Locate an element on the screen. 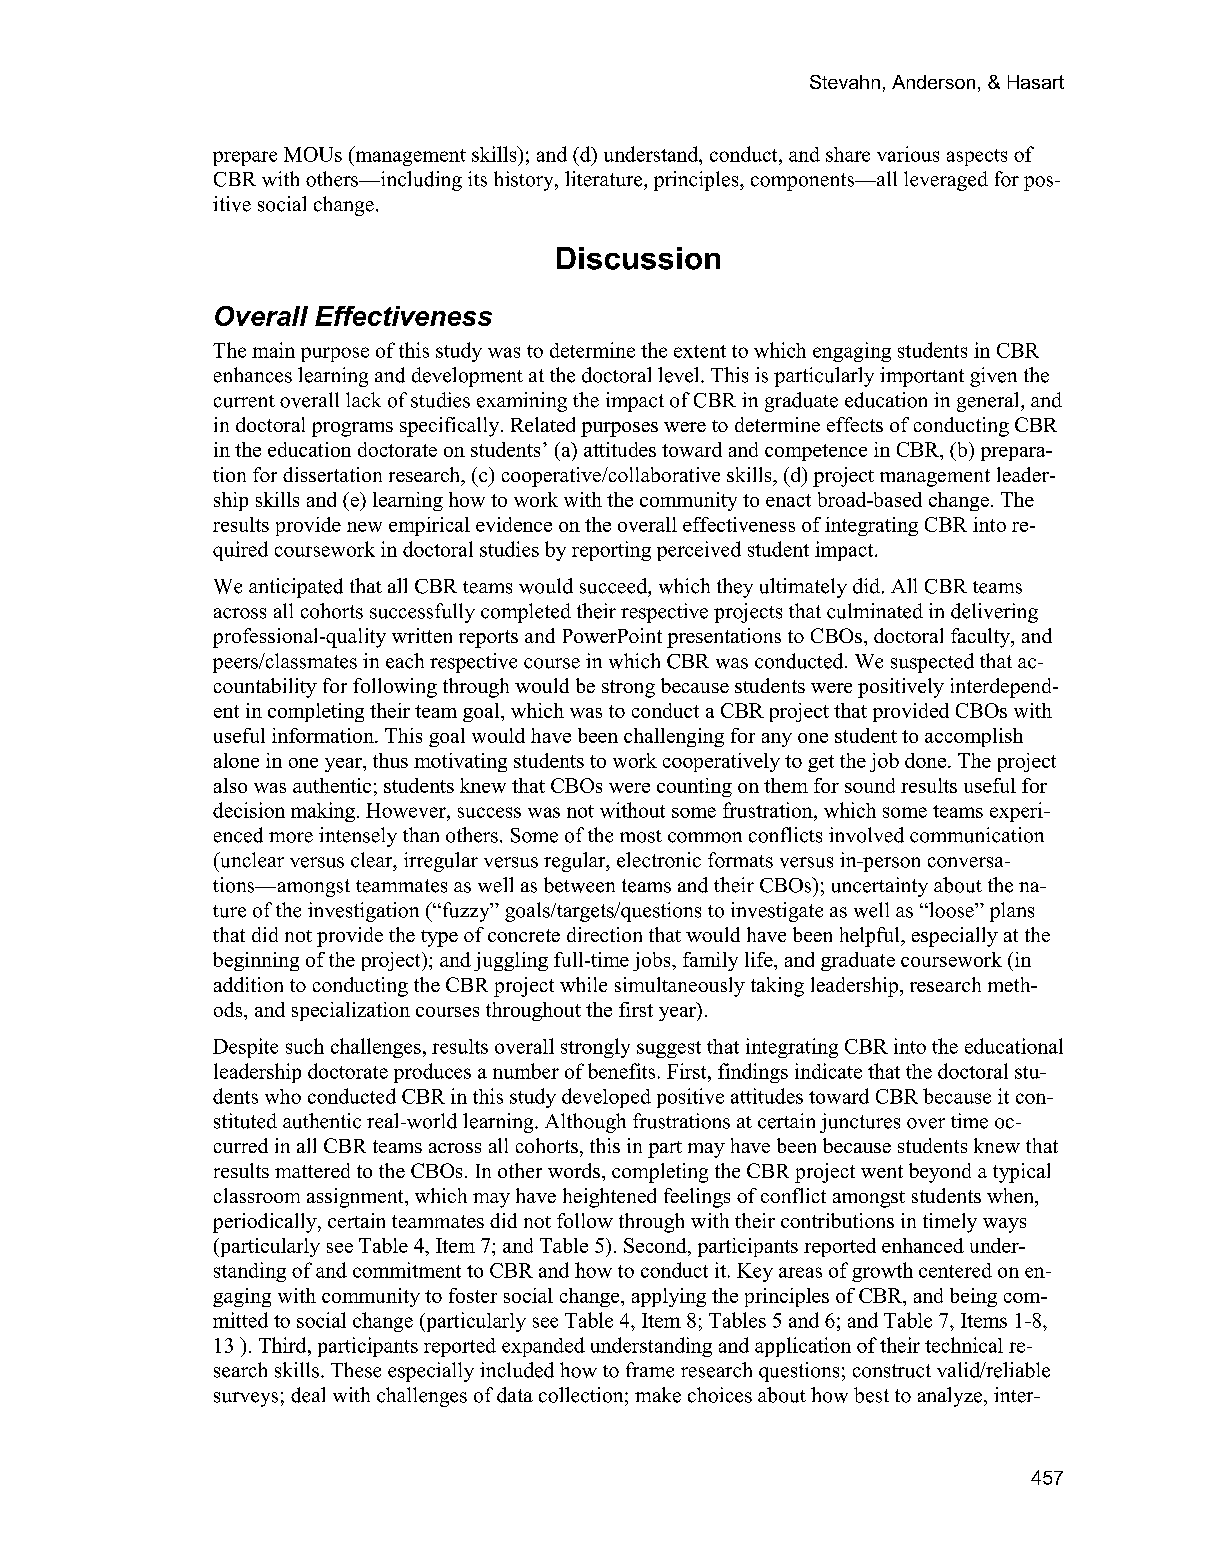  challenging is located at coordinates (674, 737).
